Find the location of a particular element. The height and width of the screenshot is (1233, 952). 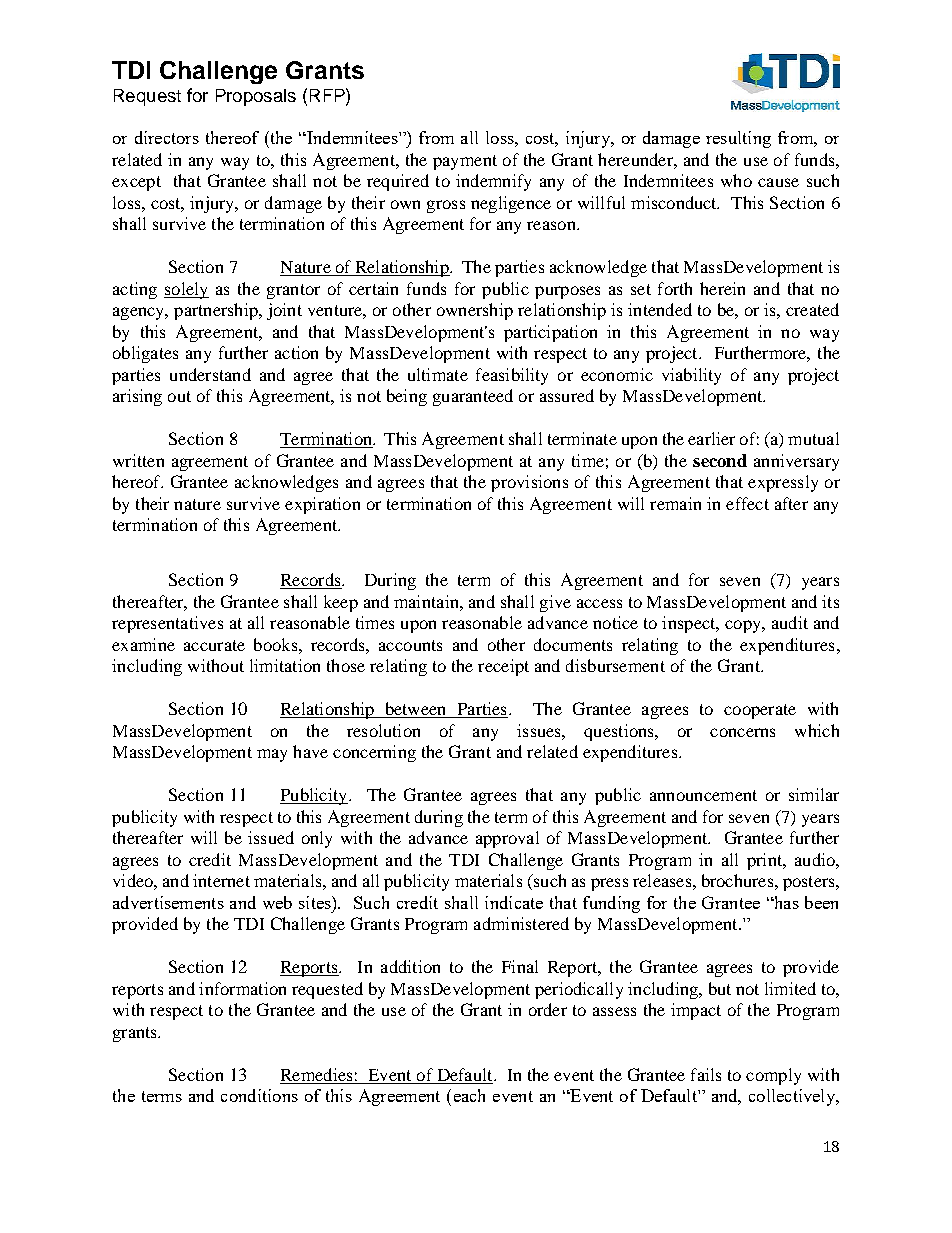

payment is located at coordinates (465, 162).
